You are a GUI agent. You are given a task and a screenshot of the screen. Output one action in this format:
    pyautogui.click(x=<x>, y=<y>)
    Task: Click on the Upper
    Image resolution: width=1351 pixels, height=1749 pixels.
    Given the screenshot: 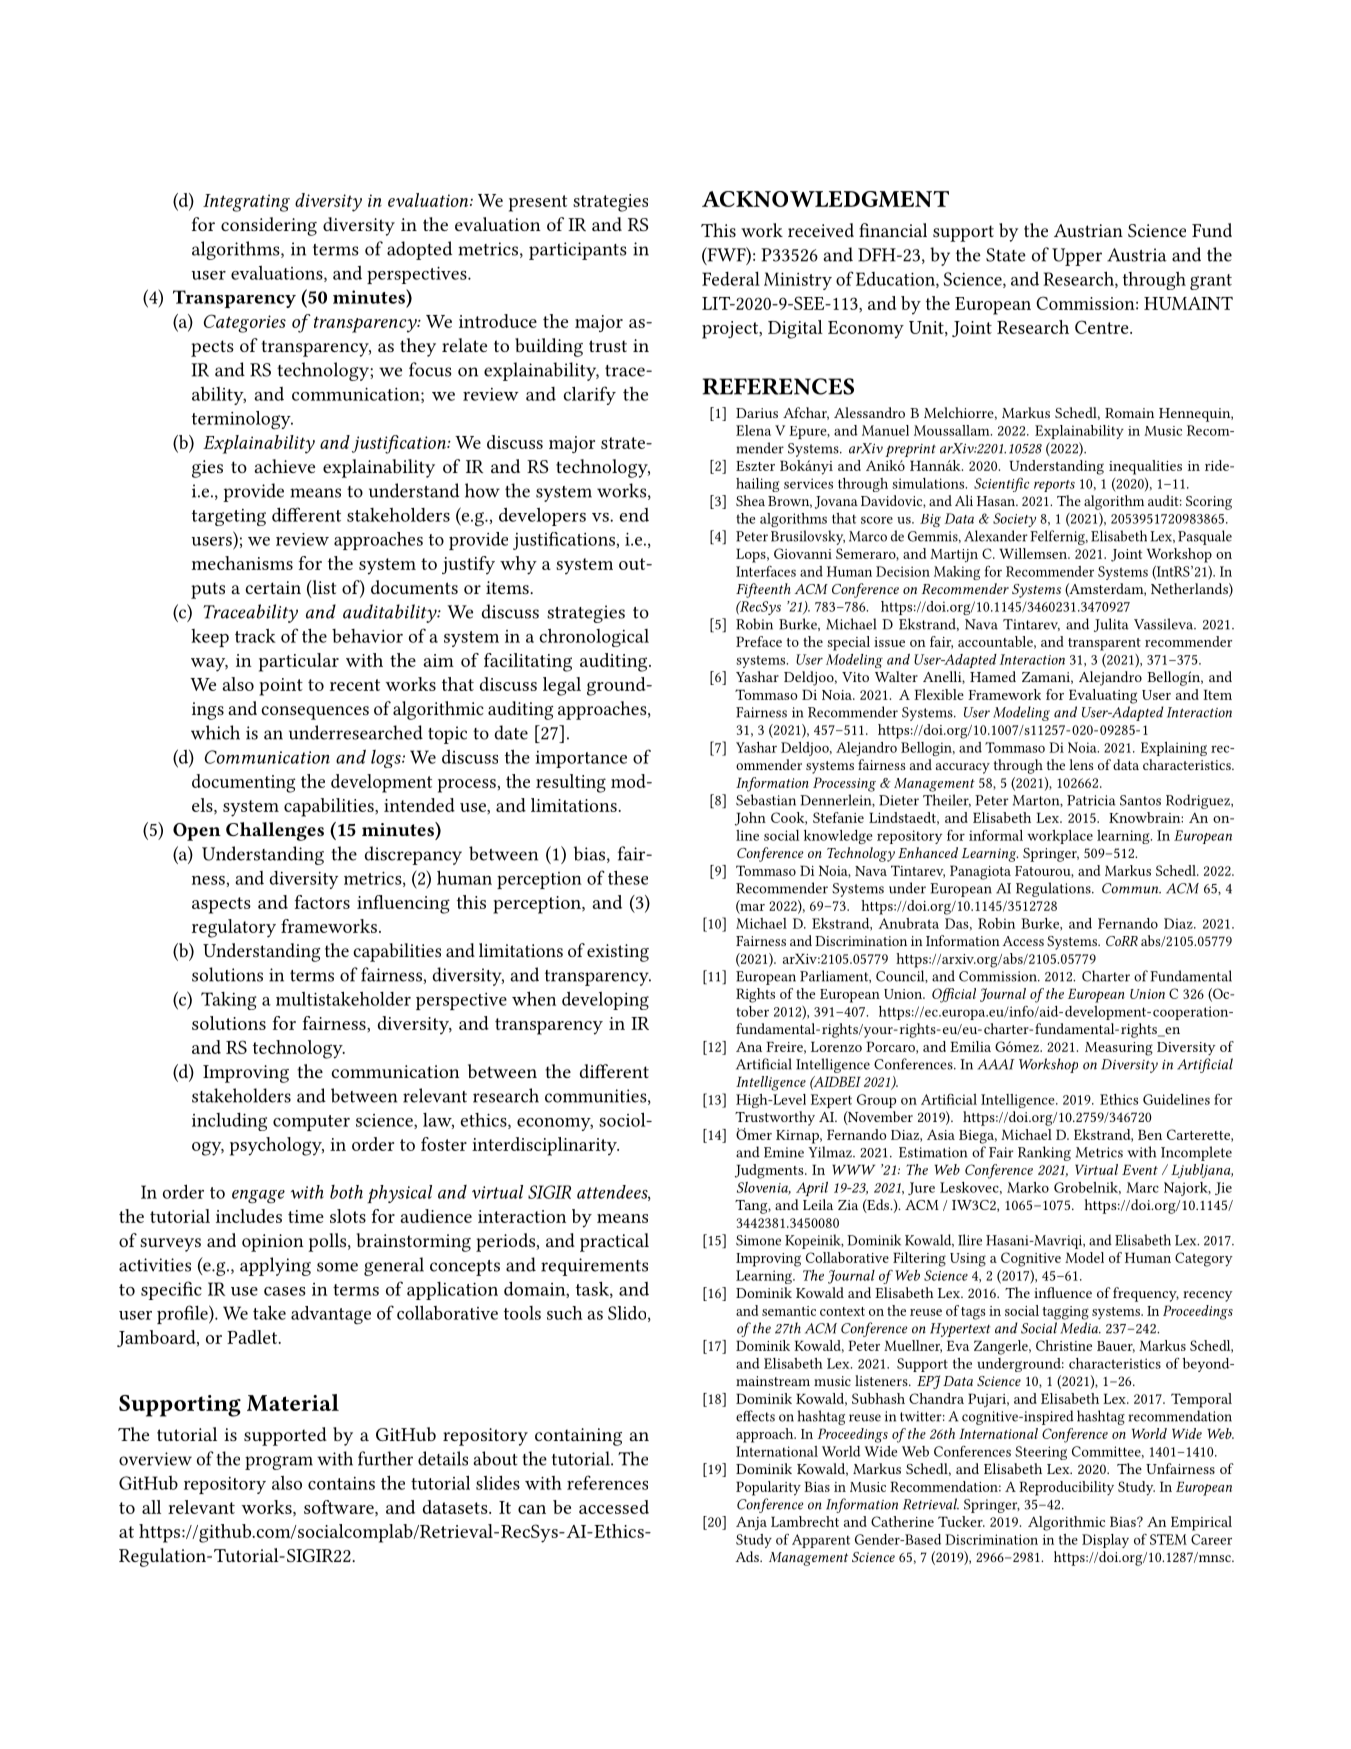 What is the action you would take?
    pyautogui.click(x=1077, y=257)
